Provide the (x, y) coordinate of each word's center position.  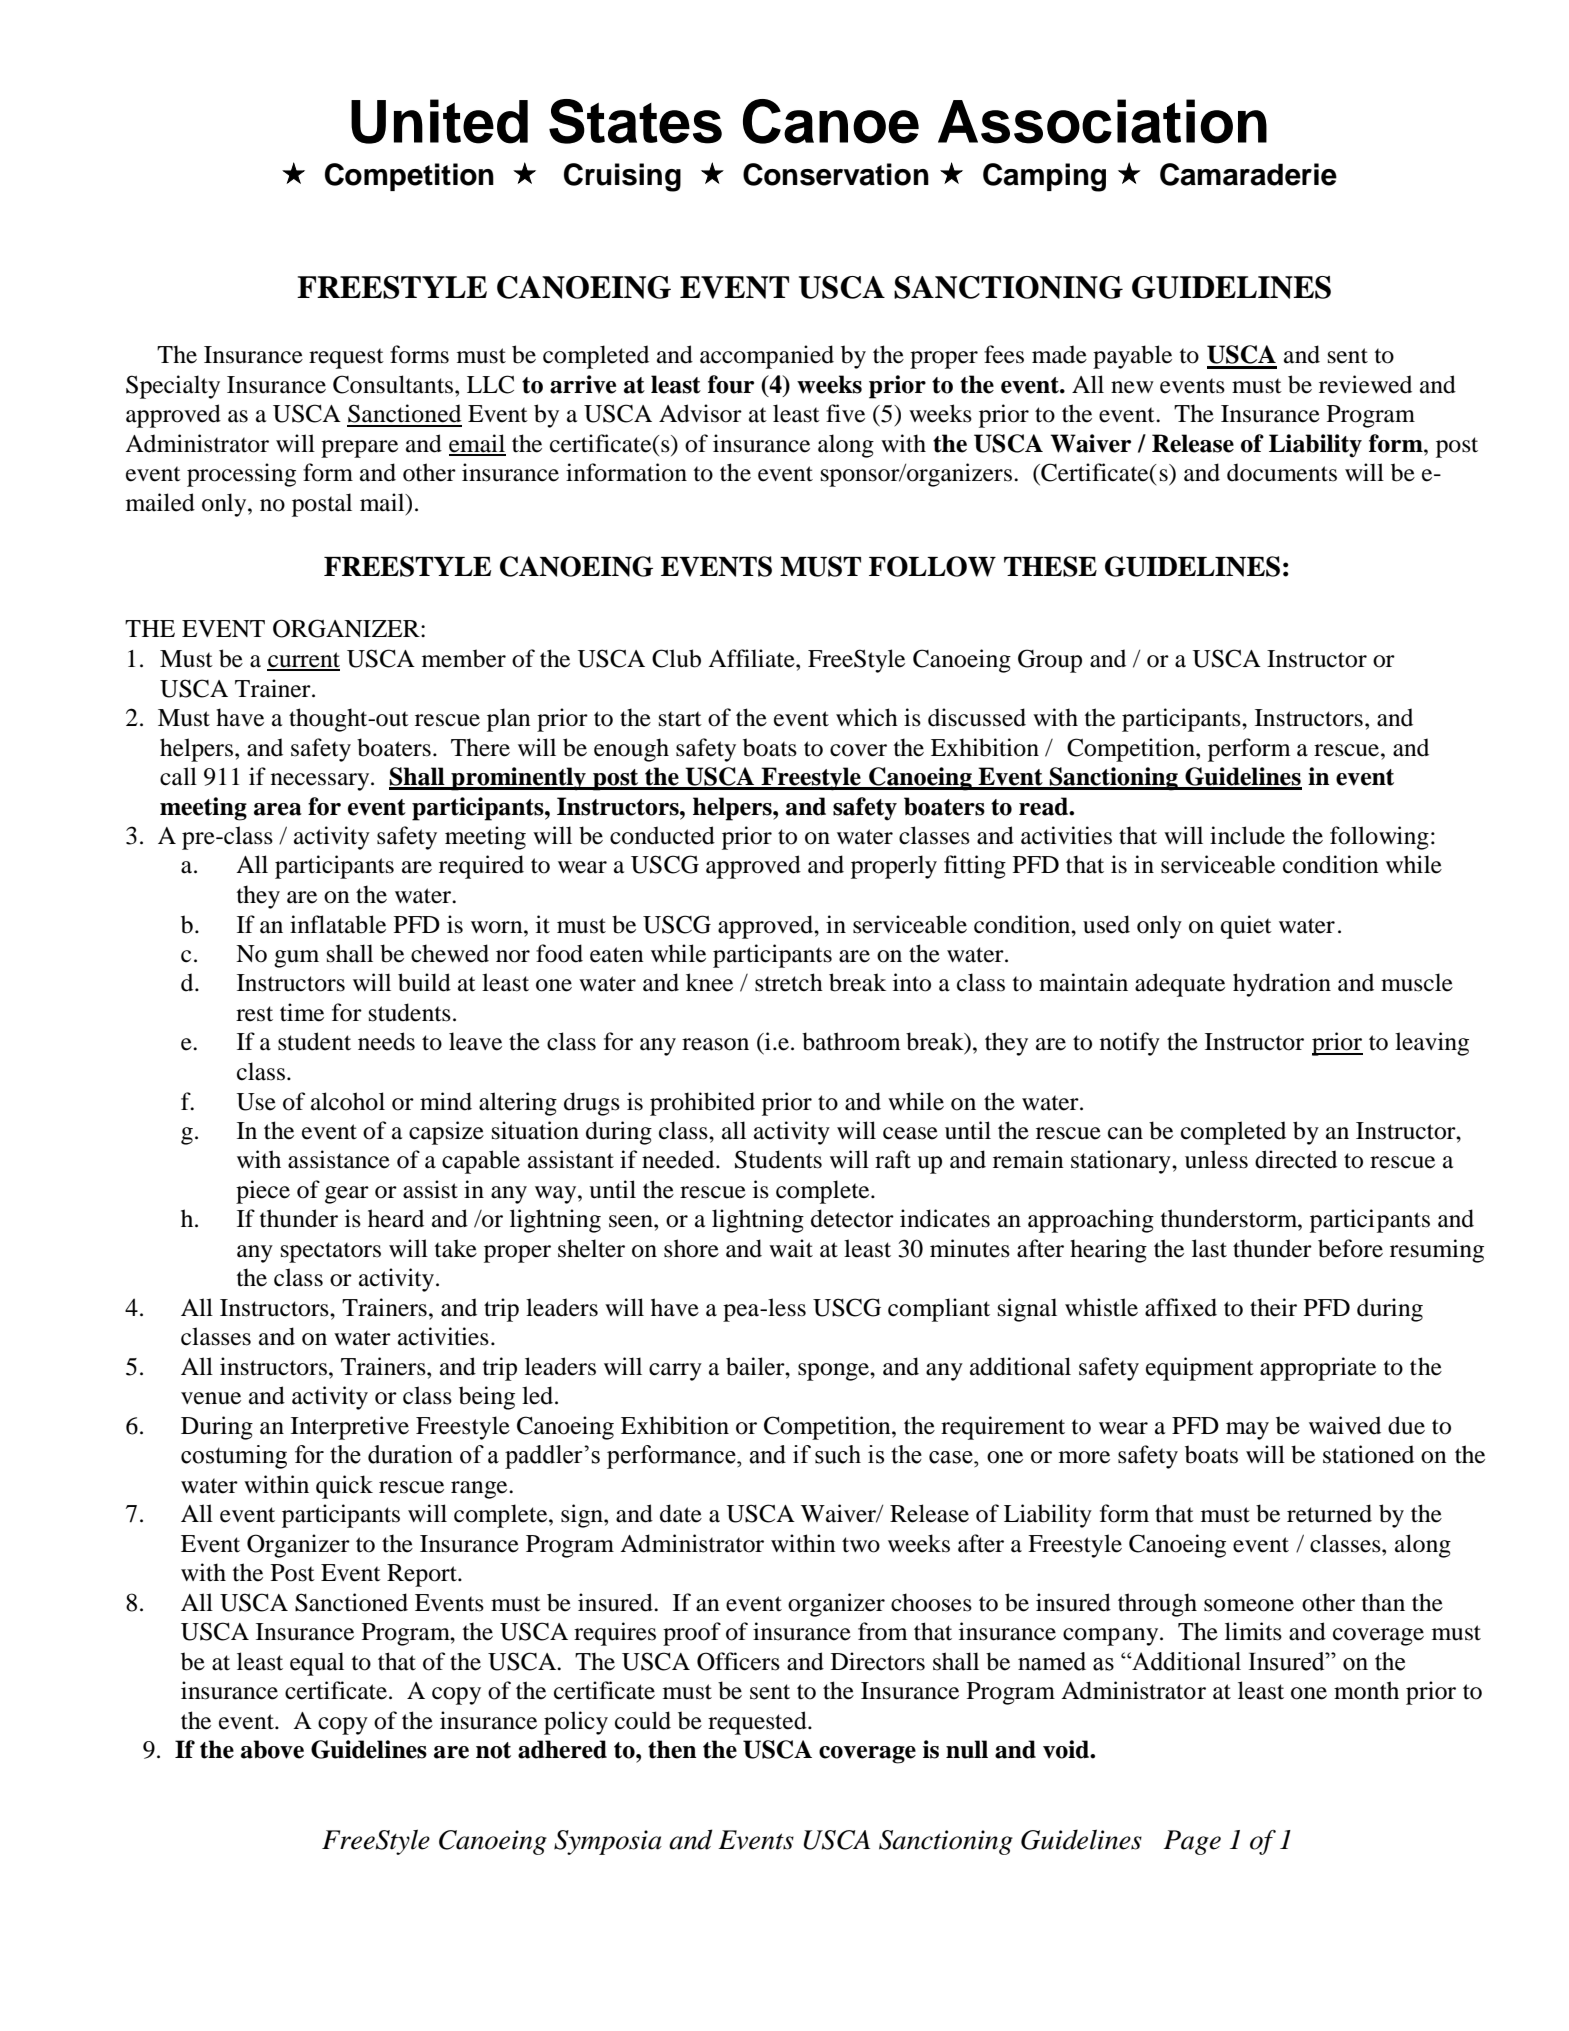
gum (296, 959)
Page (1192, 1842)
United (439, 121)
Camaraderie (1248, 174)
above (272, 1749)
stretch (789, 982)
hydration (1282, 985)
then (672, 1749)
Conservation (836, 174)
